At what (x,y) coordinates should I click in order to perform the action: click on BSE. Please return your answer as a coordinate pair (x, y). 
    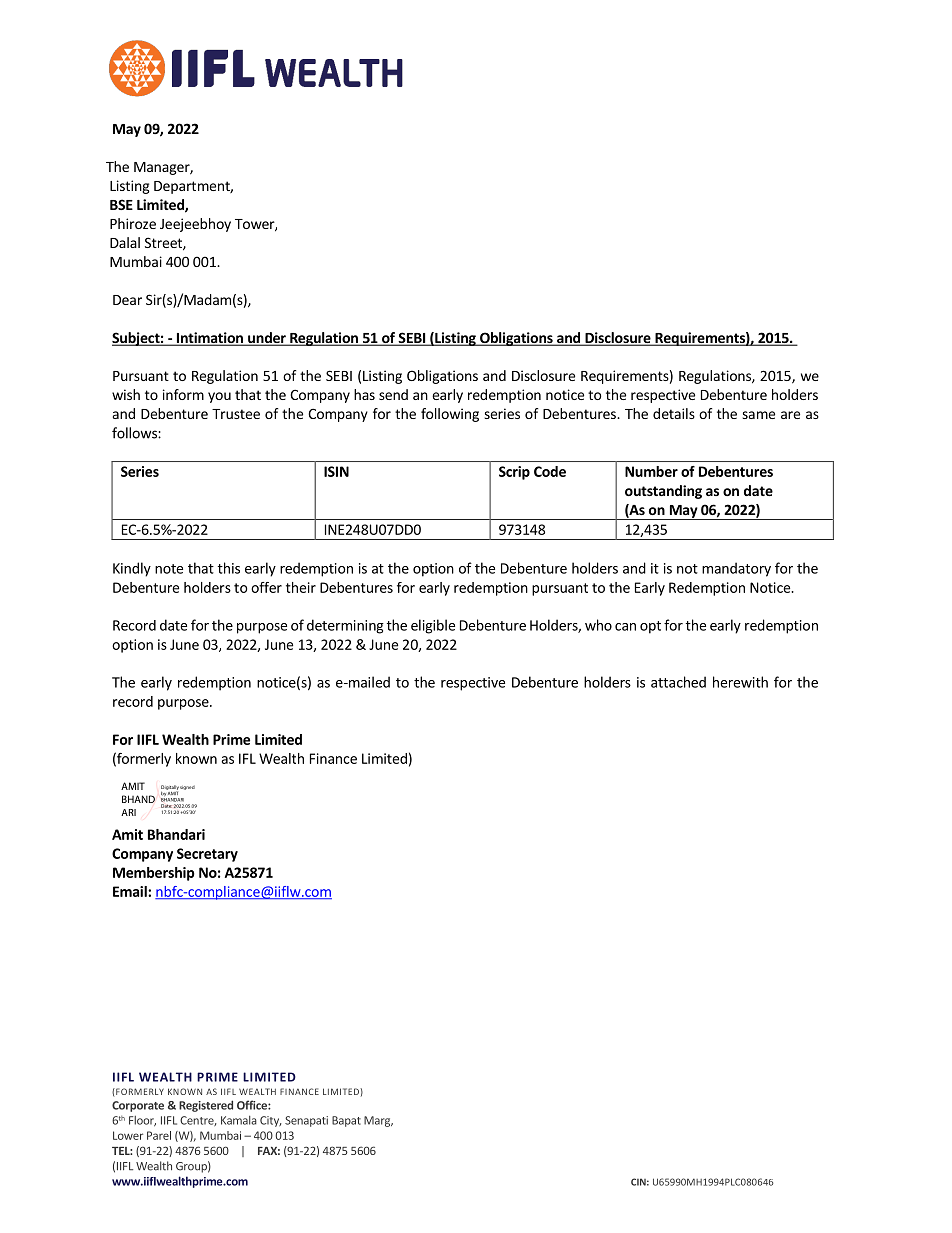
    Looking at the image, I should click on (121, 204).
